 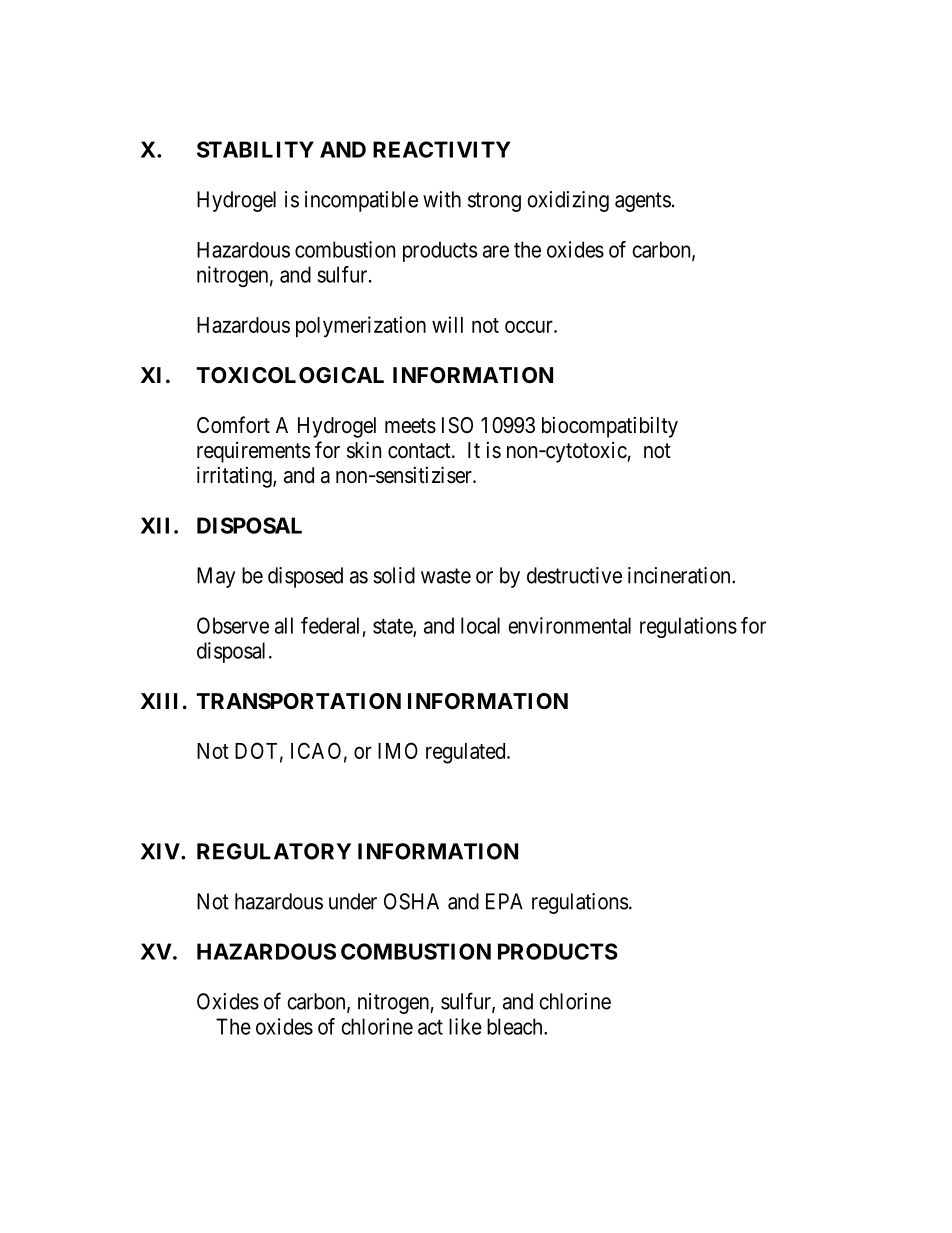 I want to click on destructive, so click(x=574, y=575).
